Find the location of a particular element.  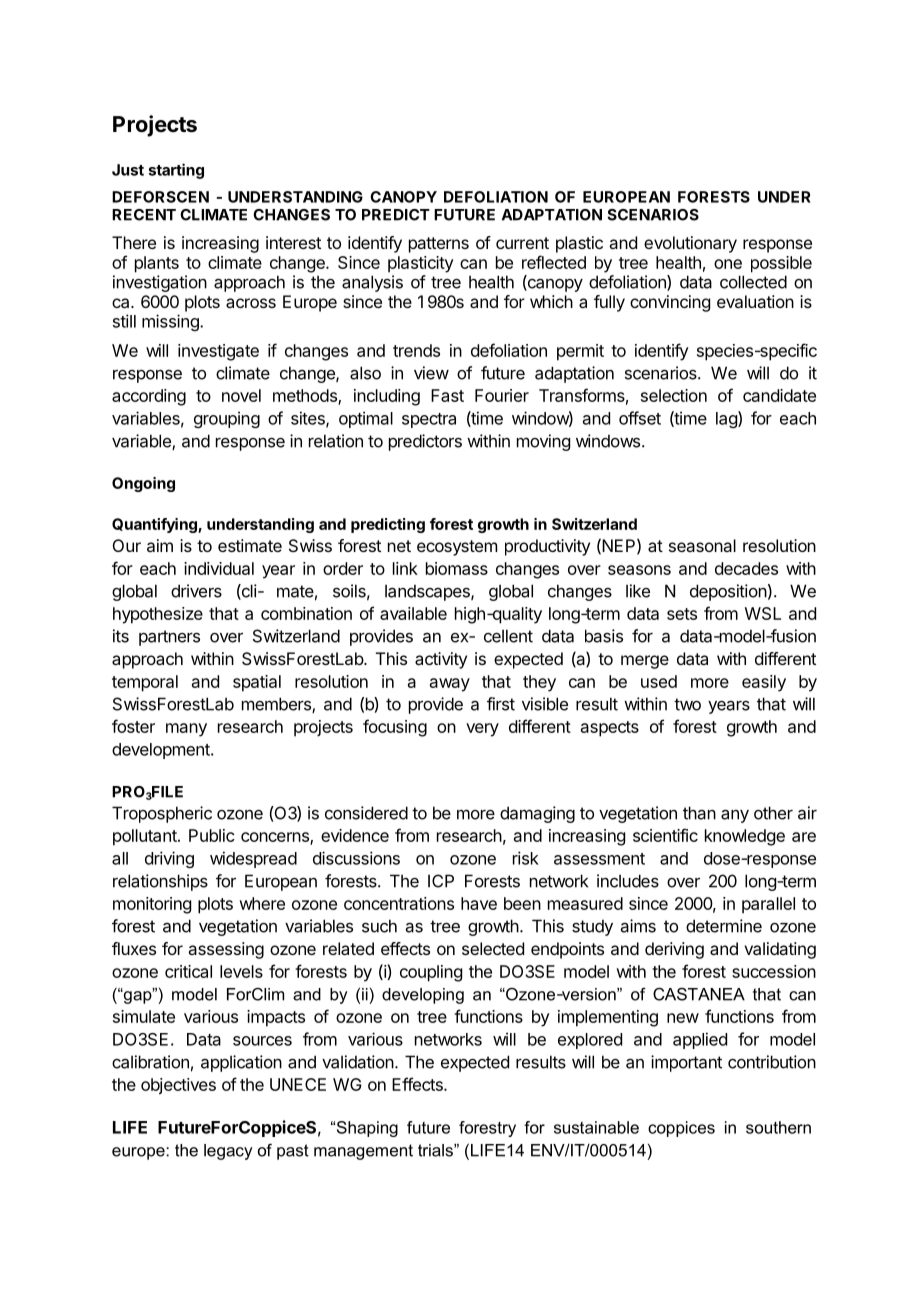

patterns is located at coordinates (439, 245).
